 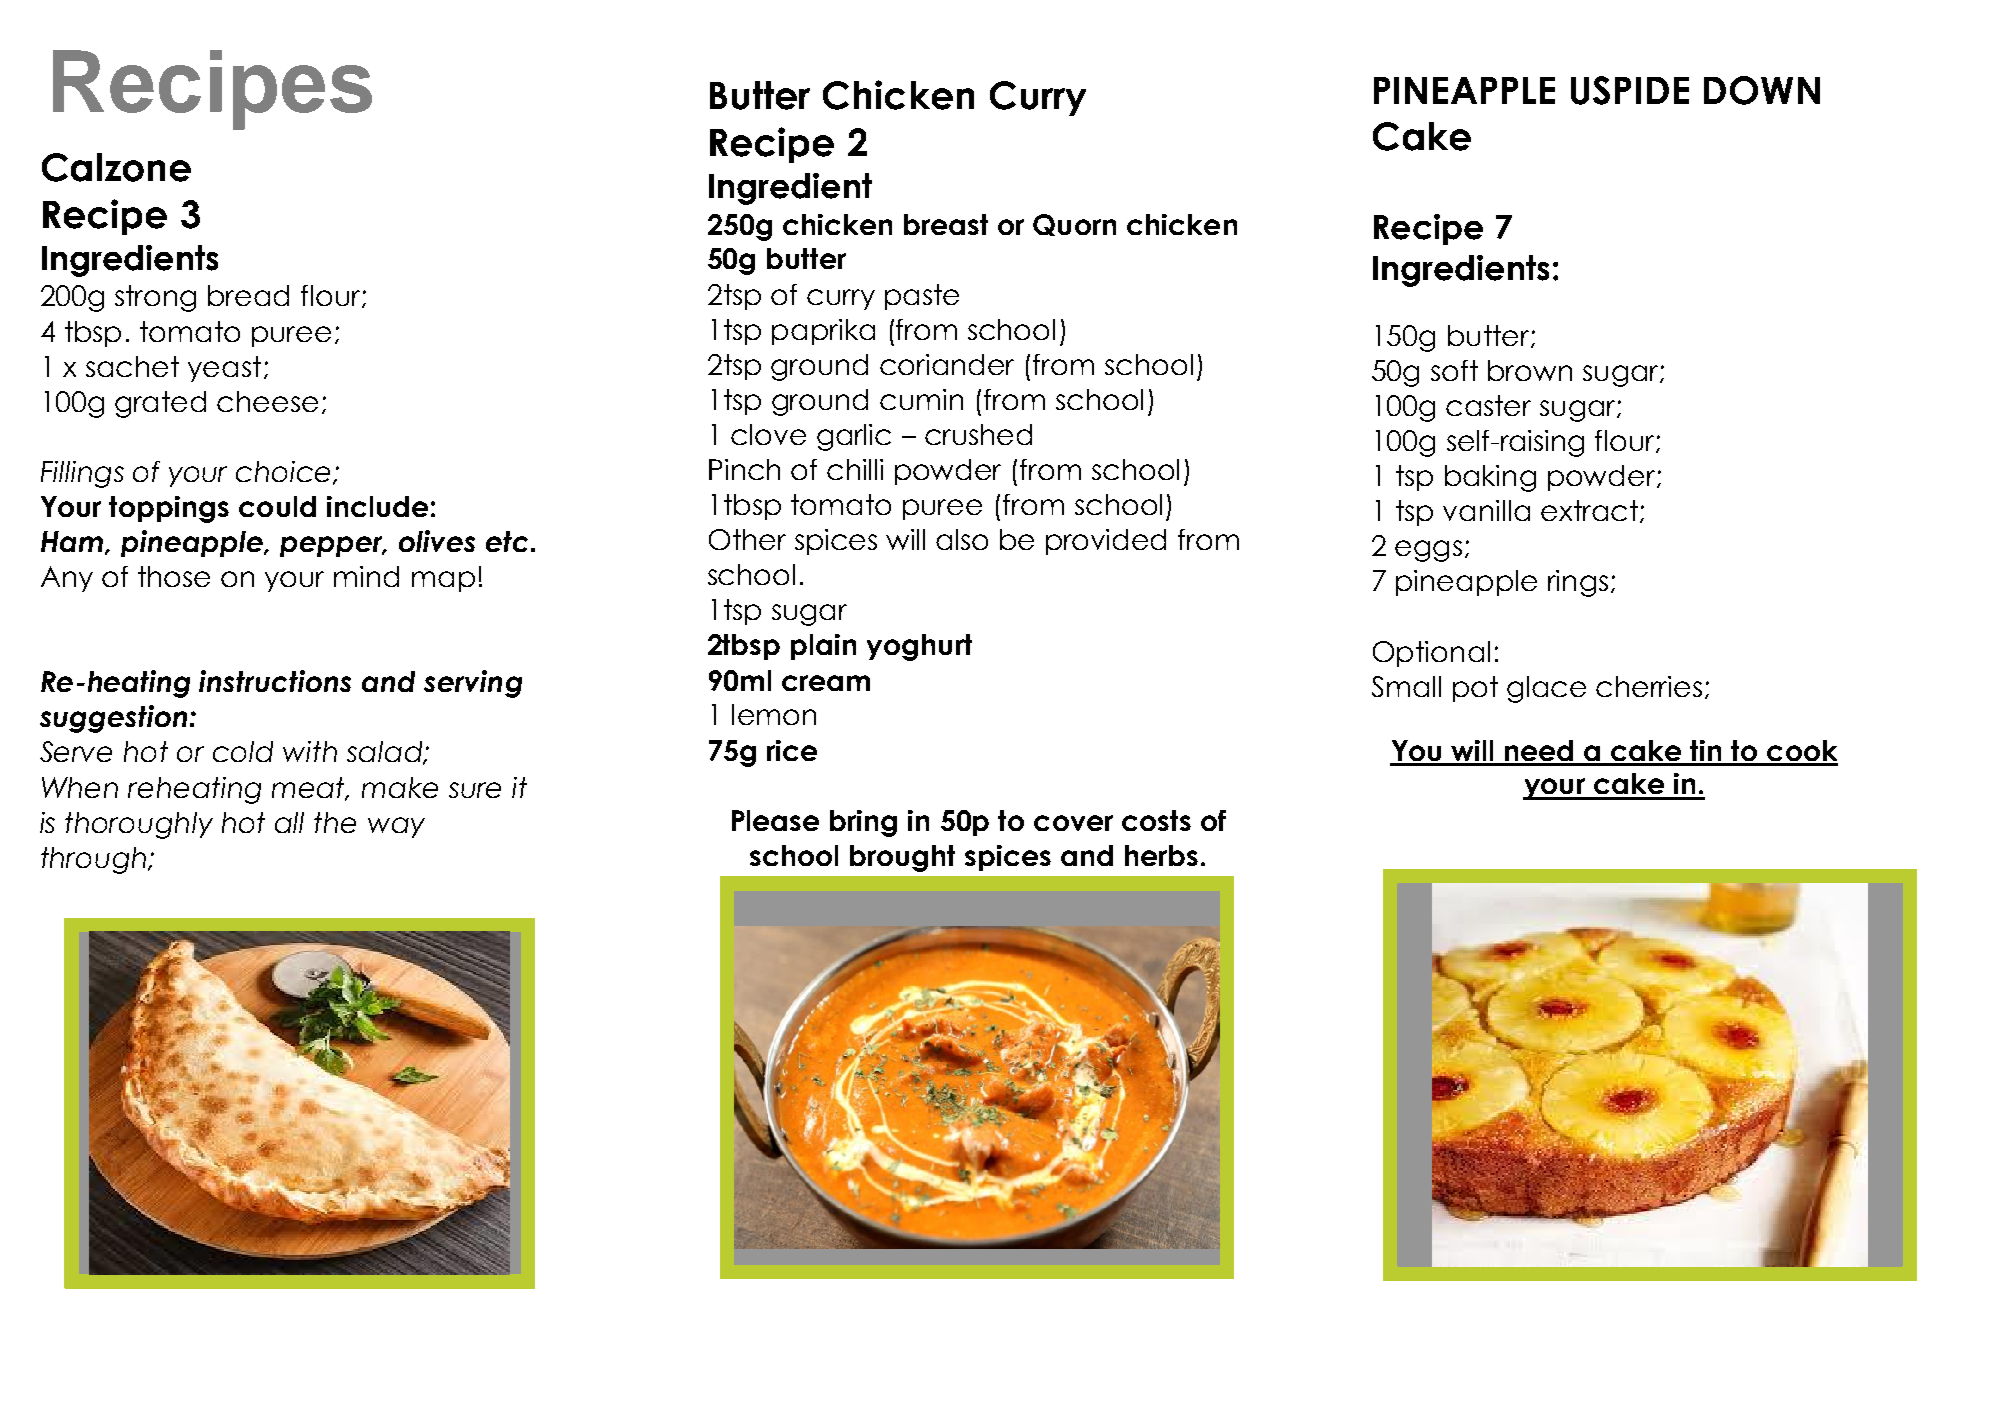 What do you see at coordinates (1762, 90) in the image?
I see `DOWN` at bounding box center [1762, 90].
